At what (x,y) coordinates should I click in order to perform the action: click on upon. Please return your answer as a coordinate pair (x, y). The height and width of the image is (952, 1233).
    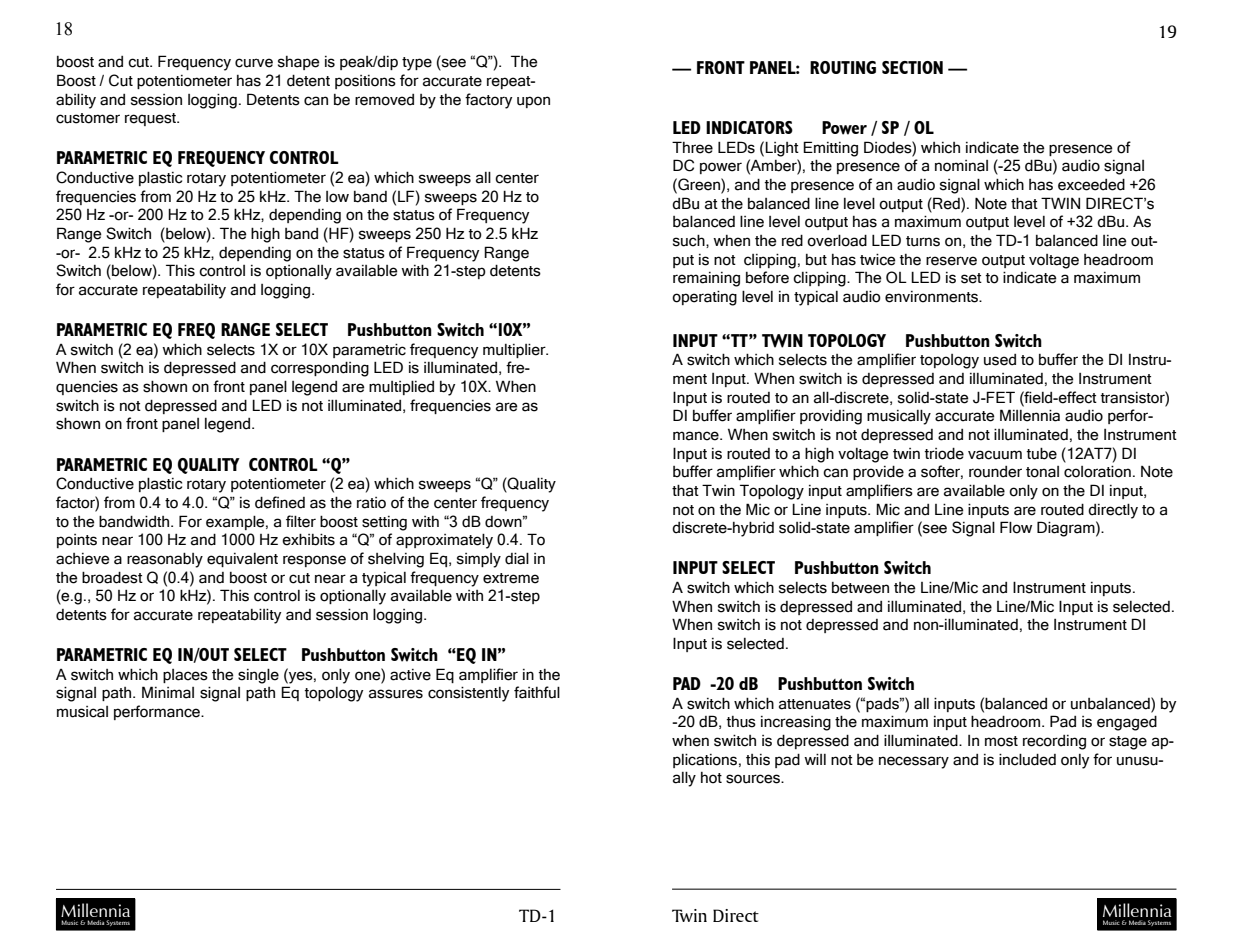
    Looking at the image, I should click on (533, 102).
